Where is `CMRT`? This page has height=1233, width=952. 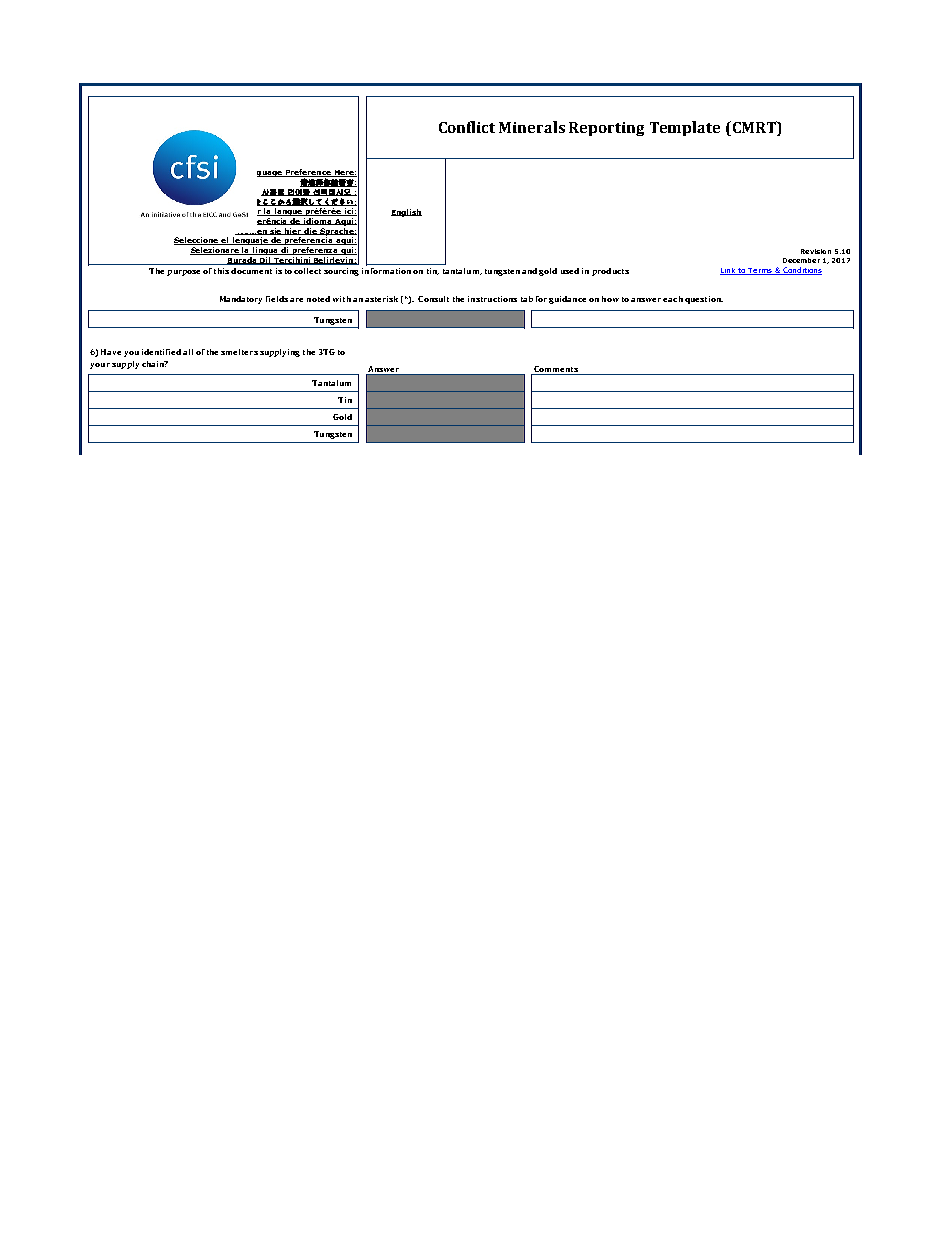 CMRT is located at coordinates (754, 127).
